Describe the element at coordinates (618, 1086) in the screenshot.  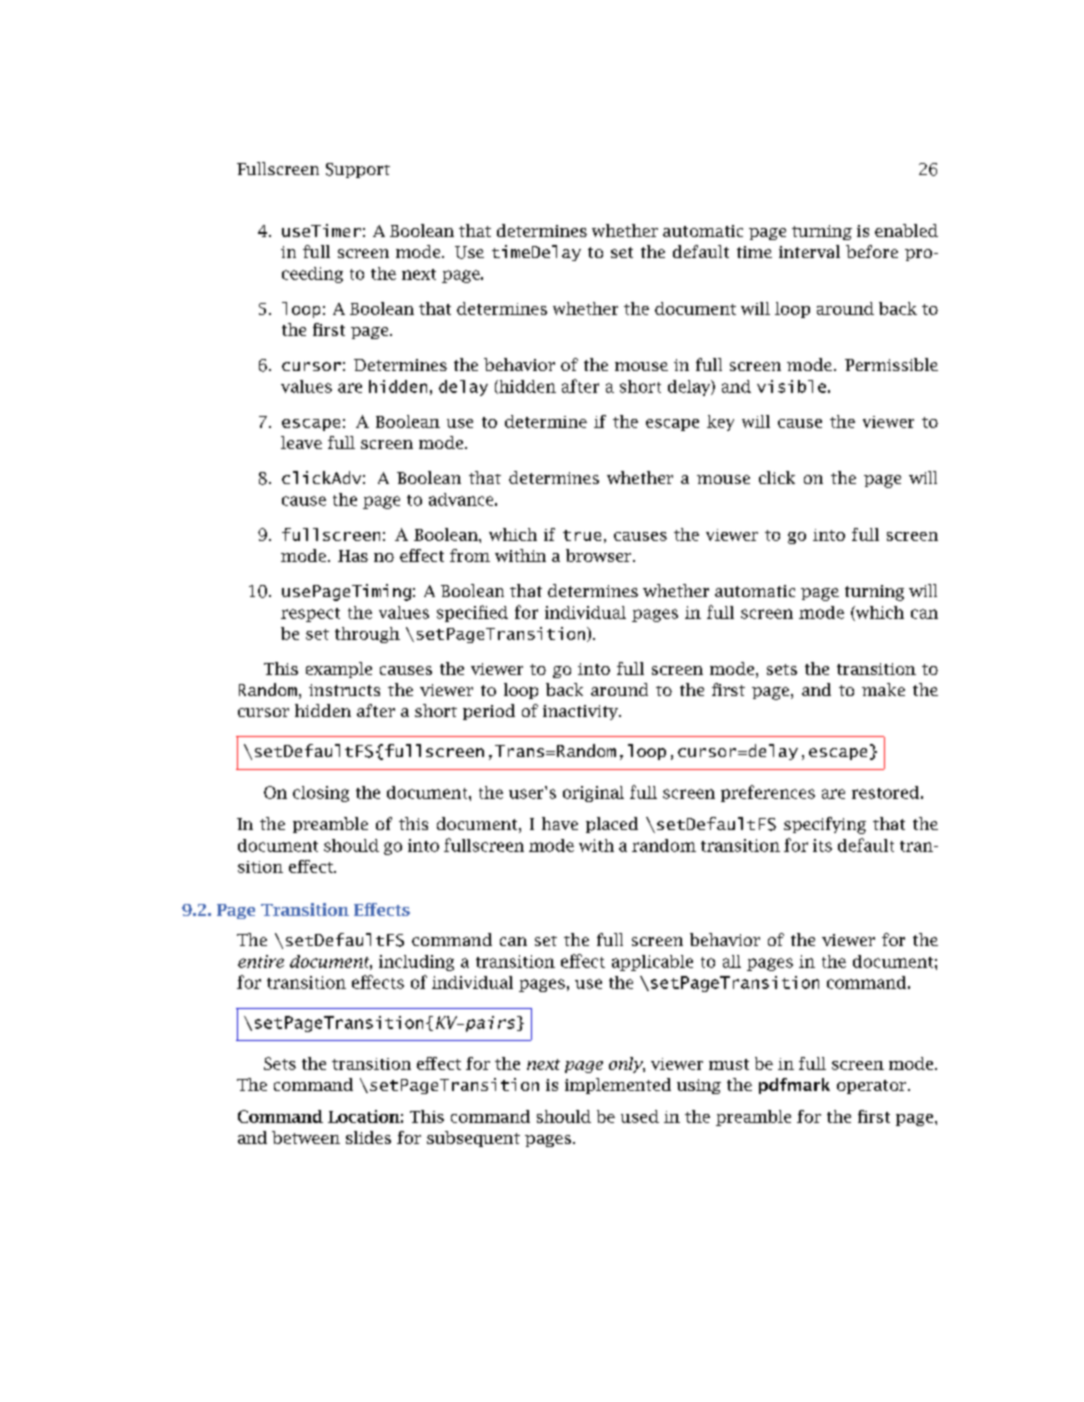
I see `implemented` at that location.
